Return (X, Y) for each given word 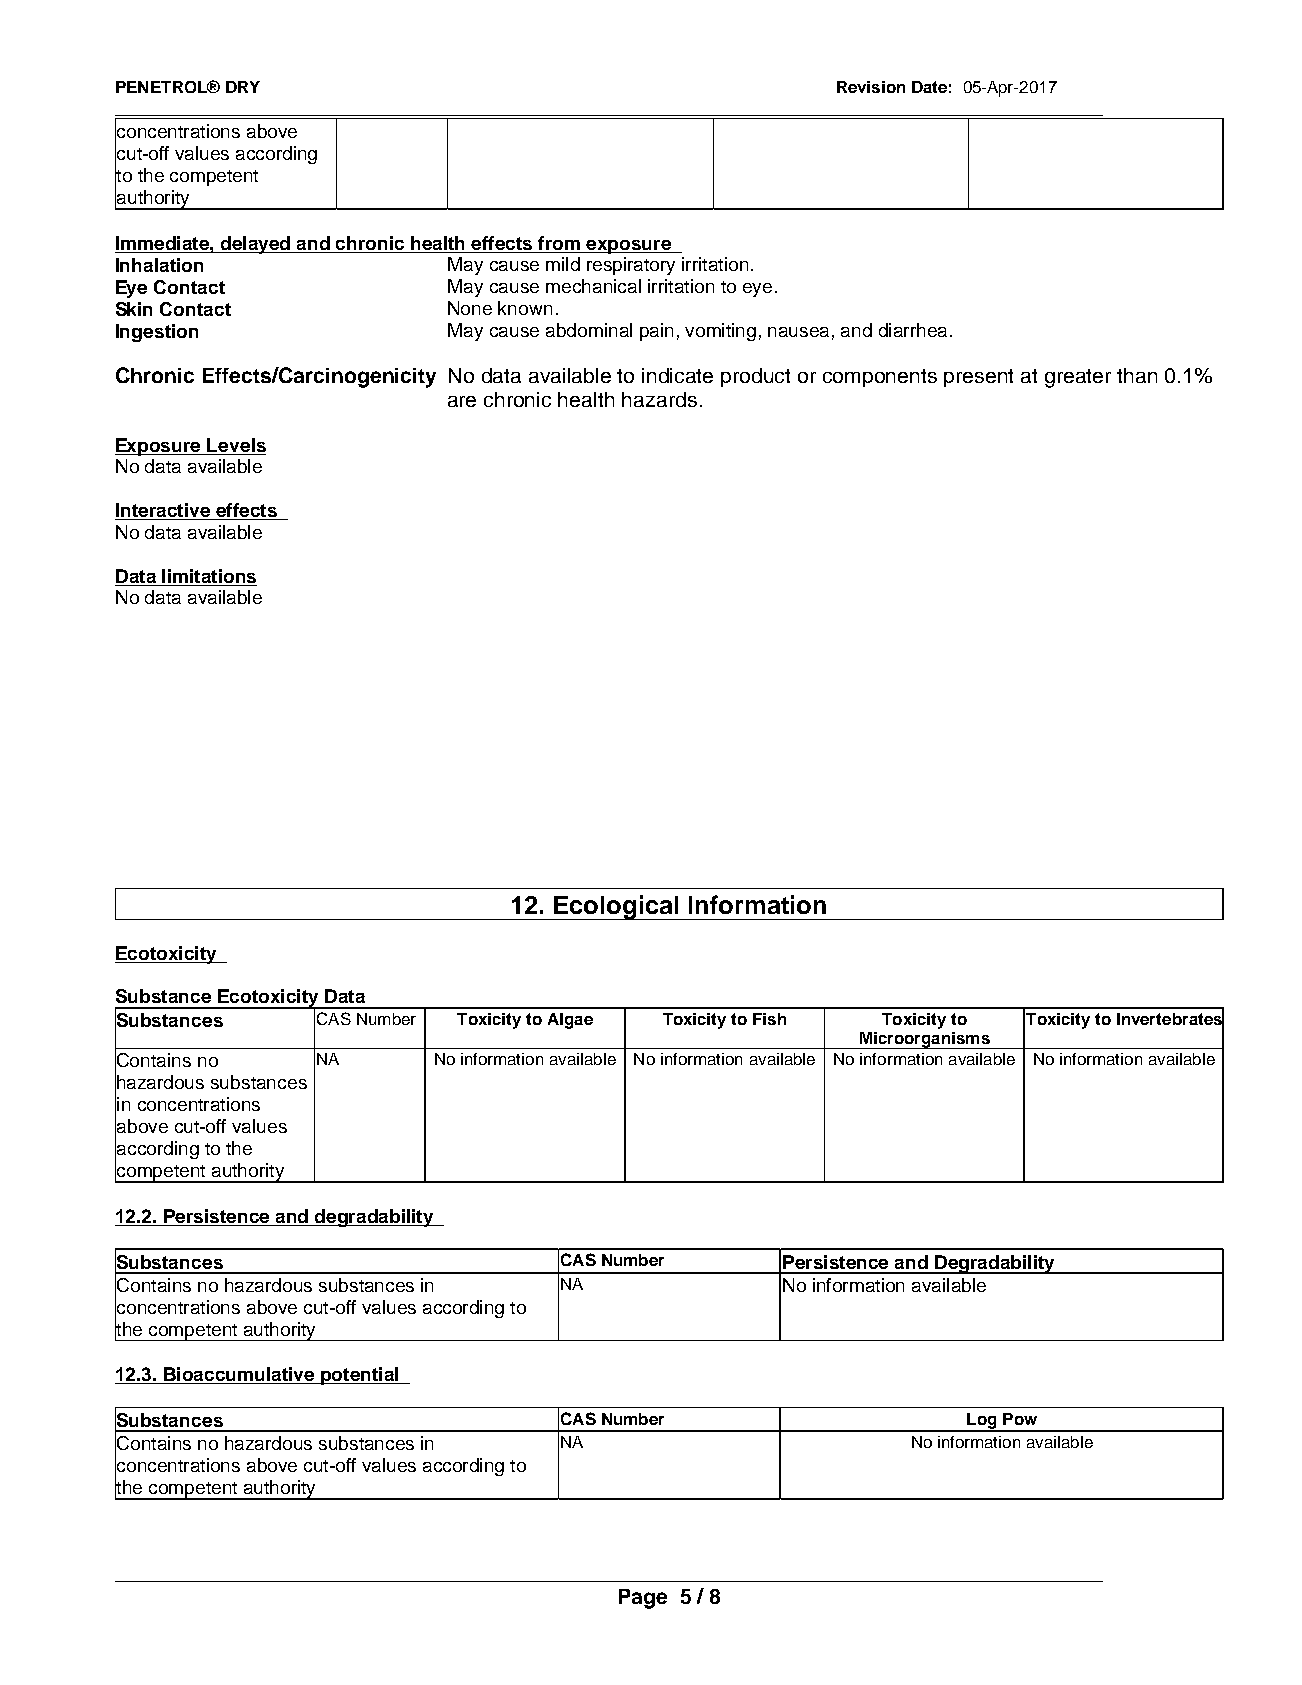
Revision (871, 87)
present (978, 378)
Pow (1020, 1419)
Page (643, 1599)
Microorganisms (924, 1040)
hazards (659, 399)
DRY (243, 87)
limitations (209, 576)
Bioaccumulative (239, 1375)
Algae (570, 1021)
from (559, 243)
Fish (769, 1019)
